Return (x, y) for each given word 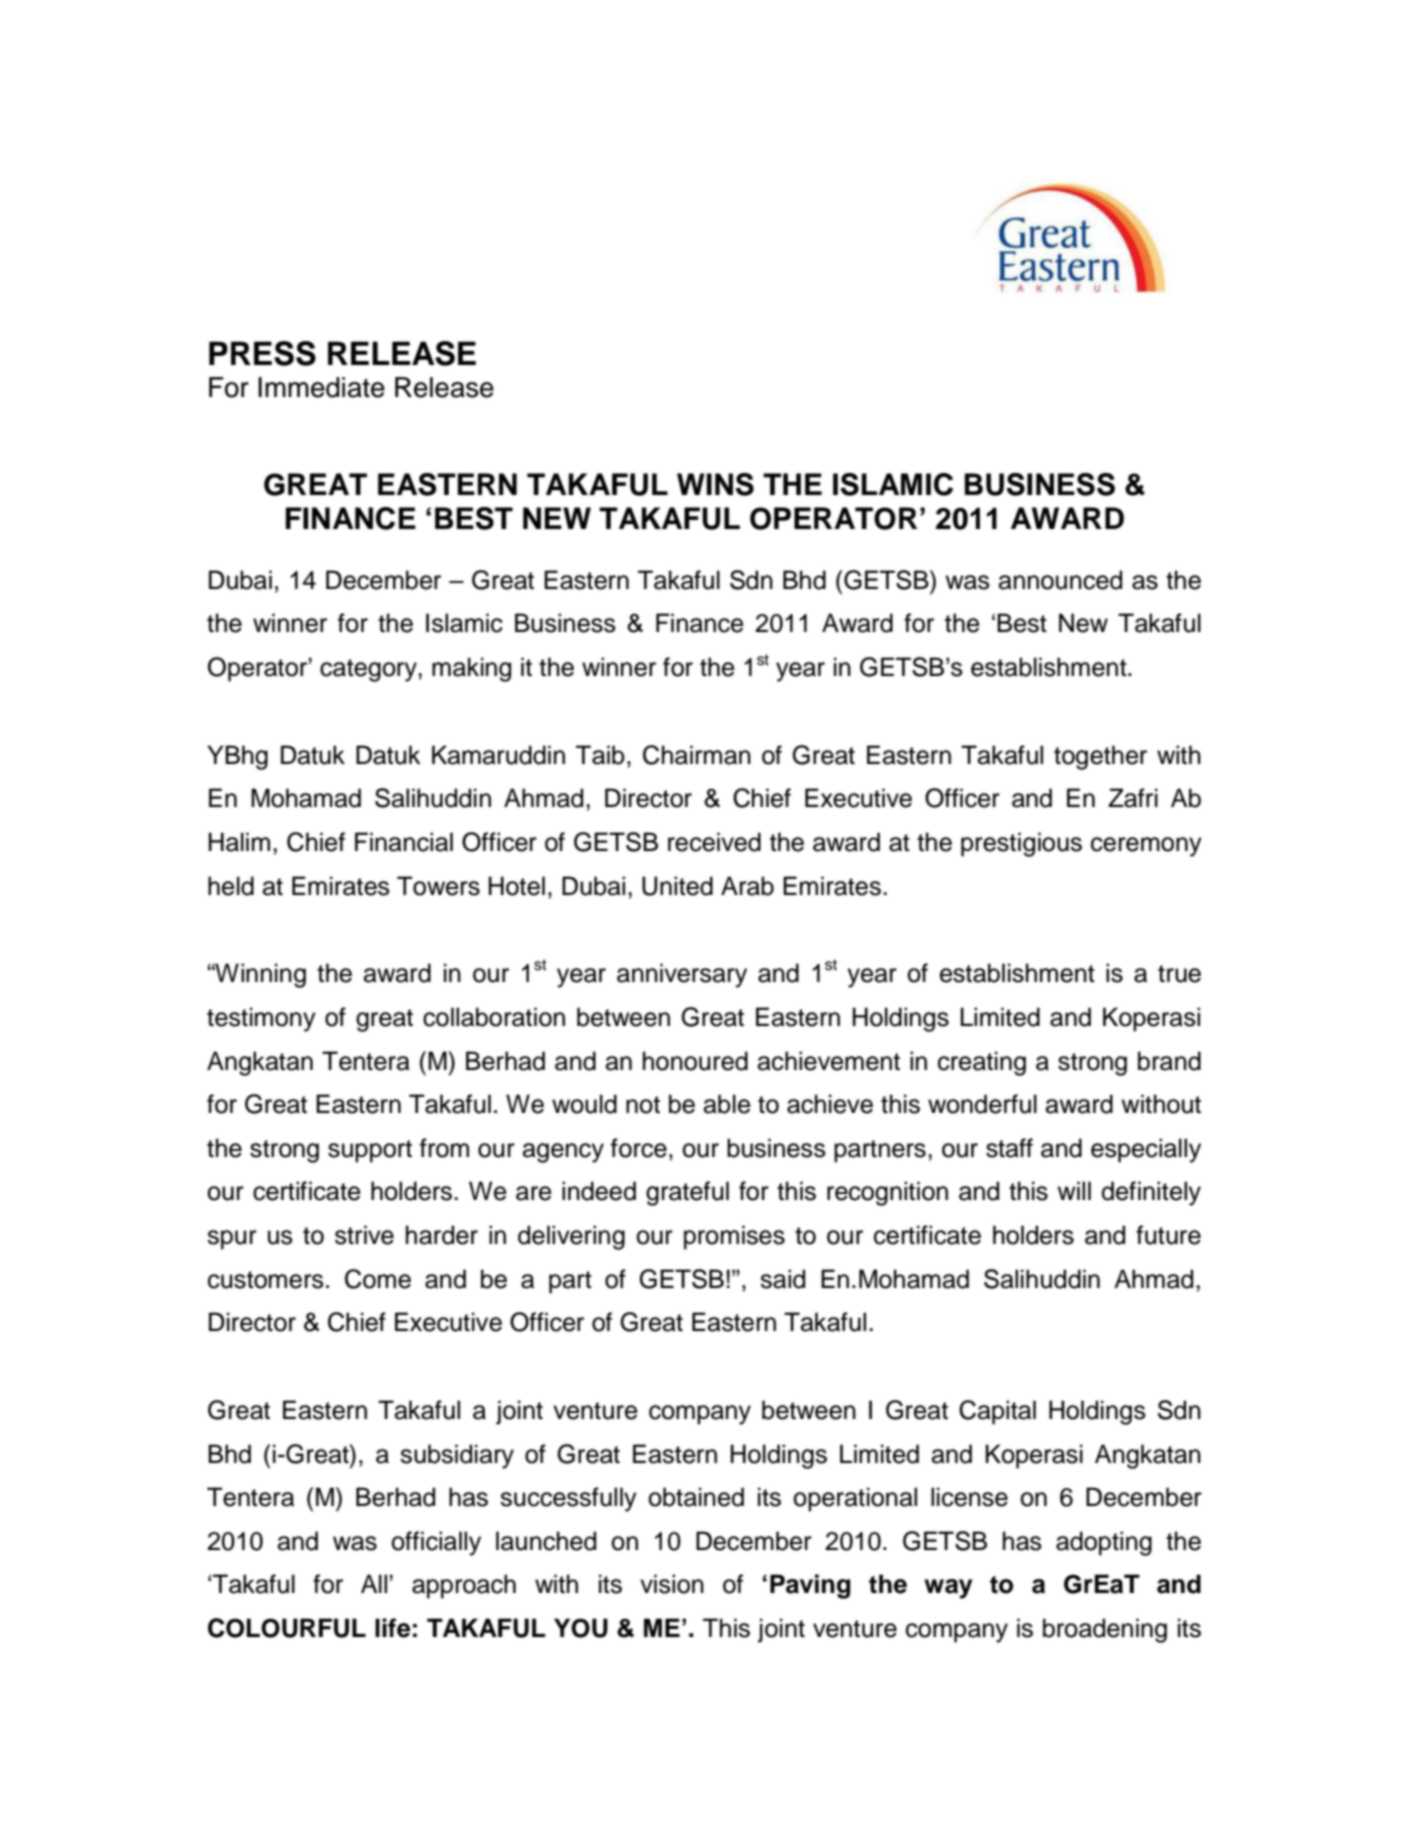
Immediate (321, 387)
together (1100, 757)
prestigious (1021, 844)
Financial (404, 842)
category (369, 670)
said (782, 1279)
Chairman (697, 755)
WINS (715, 484)
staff (1009, 1148)
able (727, 1104)
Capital (997, 1412)
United (677, 886)
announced (1060, 580)
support (370, 1151)
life (392, 1628)
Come (378, 1279)
